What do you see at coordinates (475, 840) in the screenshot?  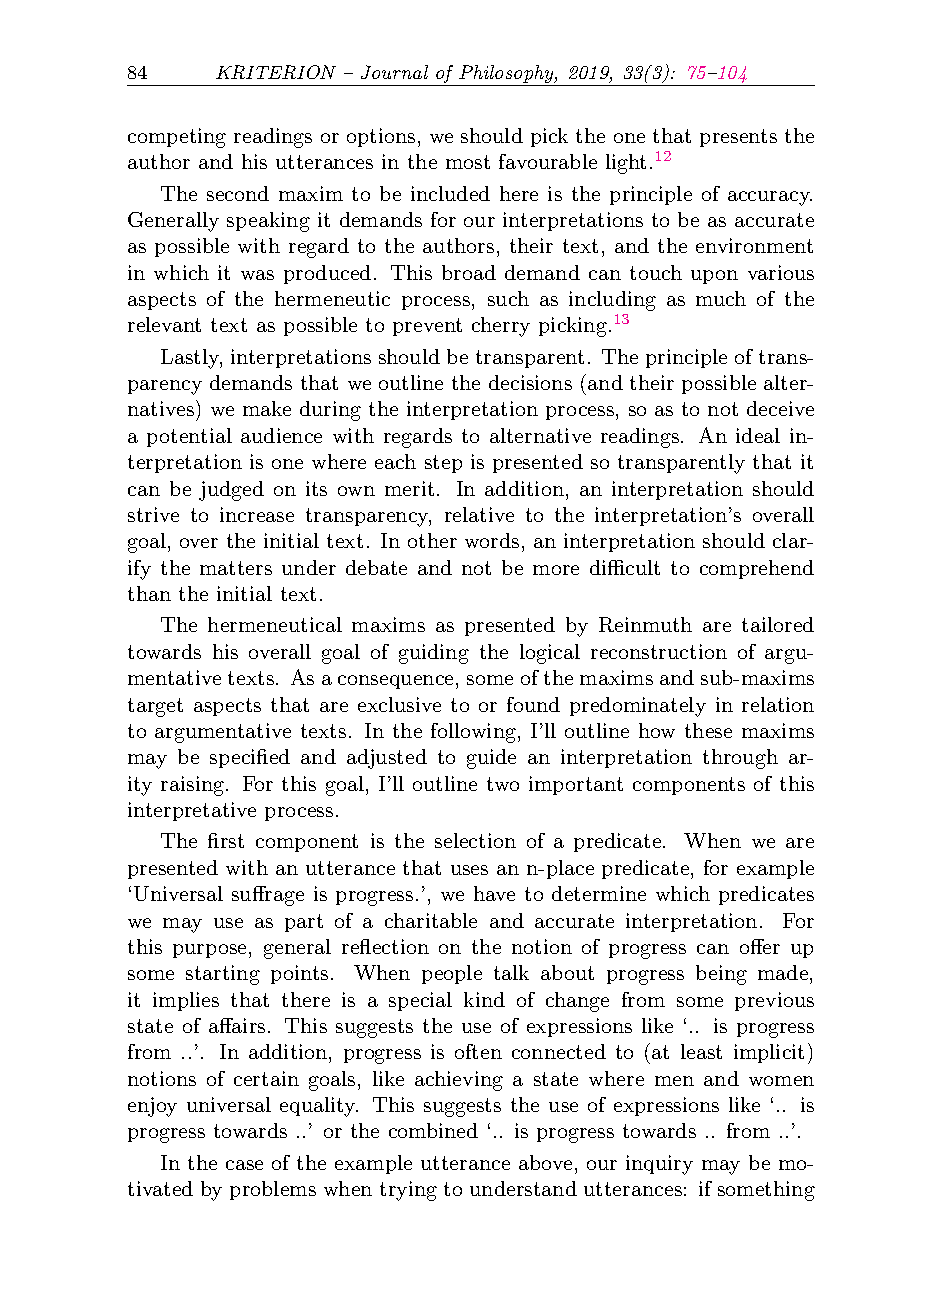 I see `selection` at bounding box center [475, 840].
